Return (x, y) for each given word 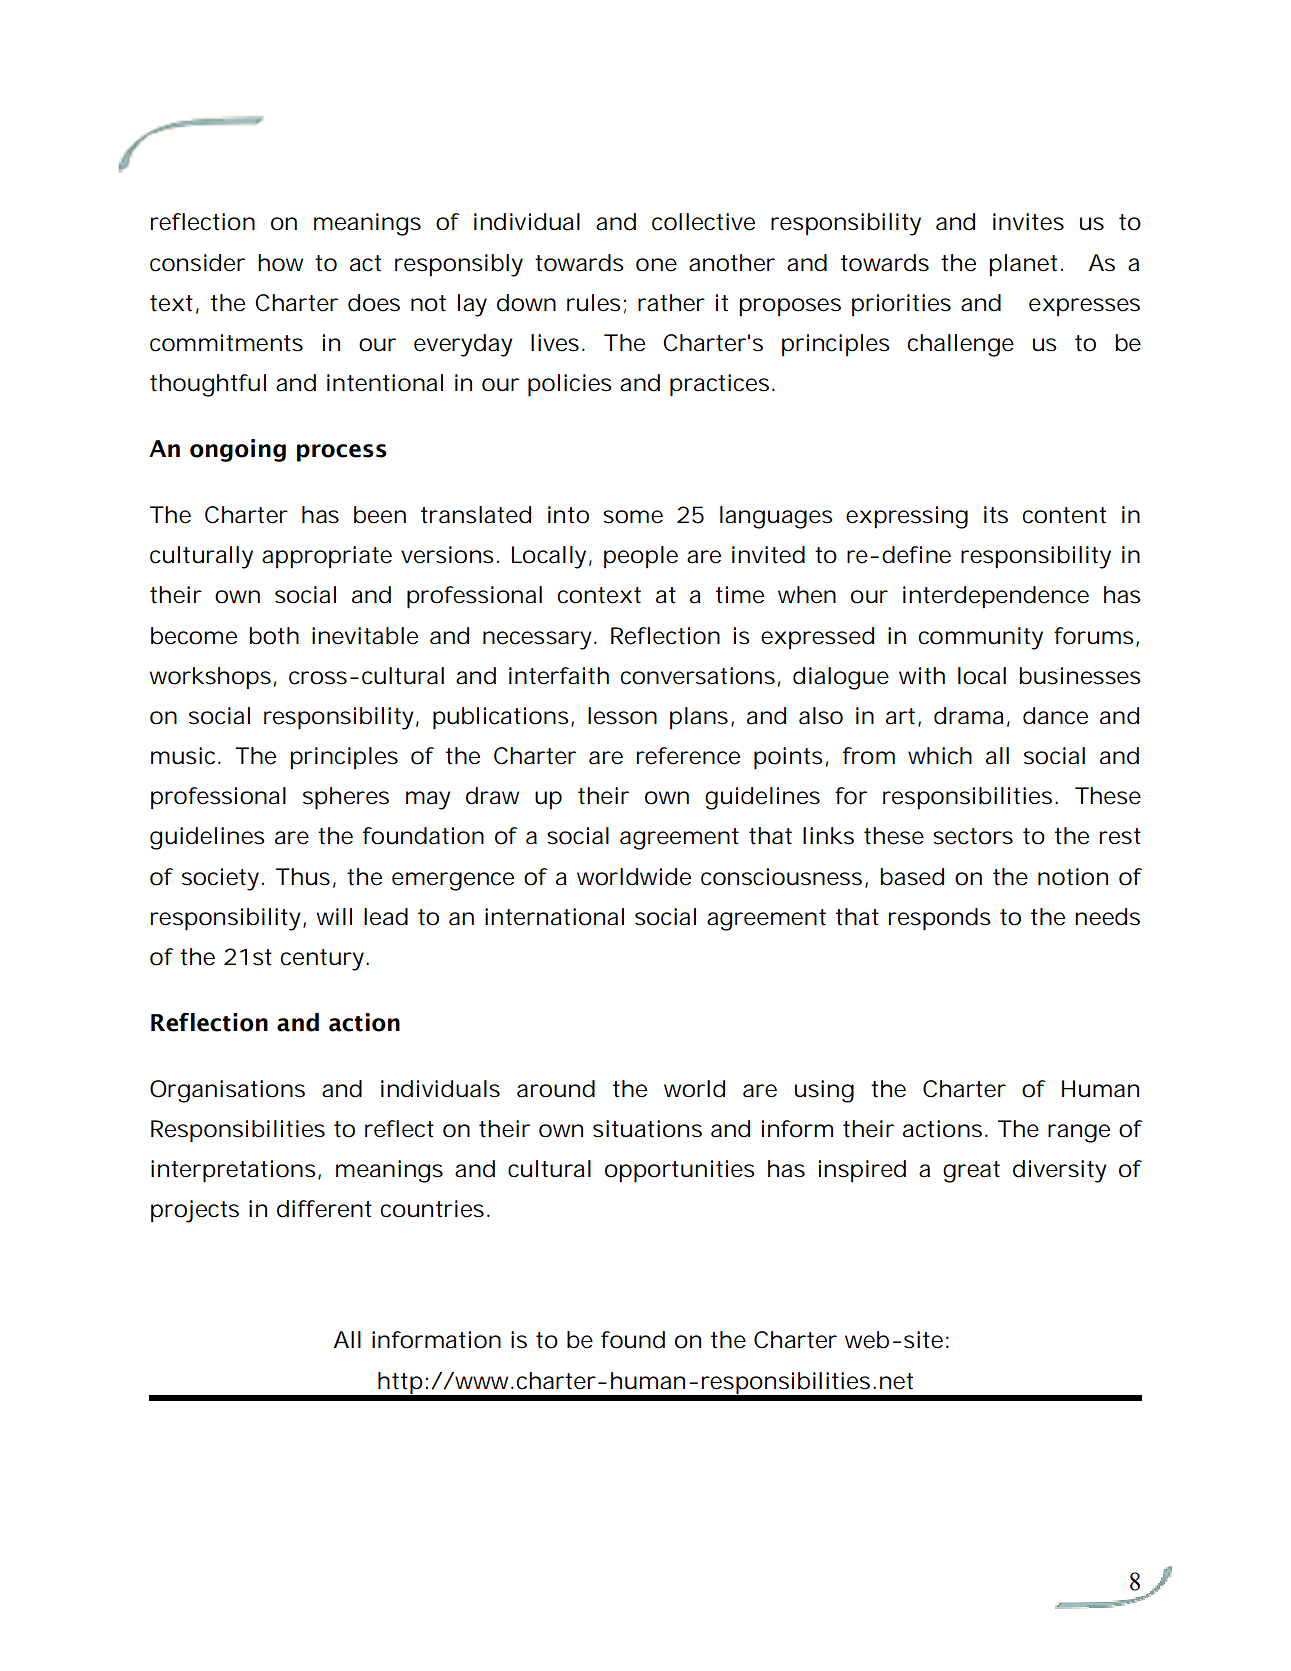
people (641, 557)
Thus (303, 877)
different (324, 1209)
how (280, 263)
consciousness (781, 877)
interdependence (996, 597)
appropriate (327, 557)
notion (1073, 877)
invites (1028, 222)
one (656, 265)
